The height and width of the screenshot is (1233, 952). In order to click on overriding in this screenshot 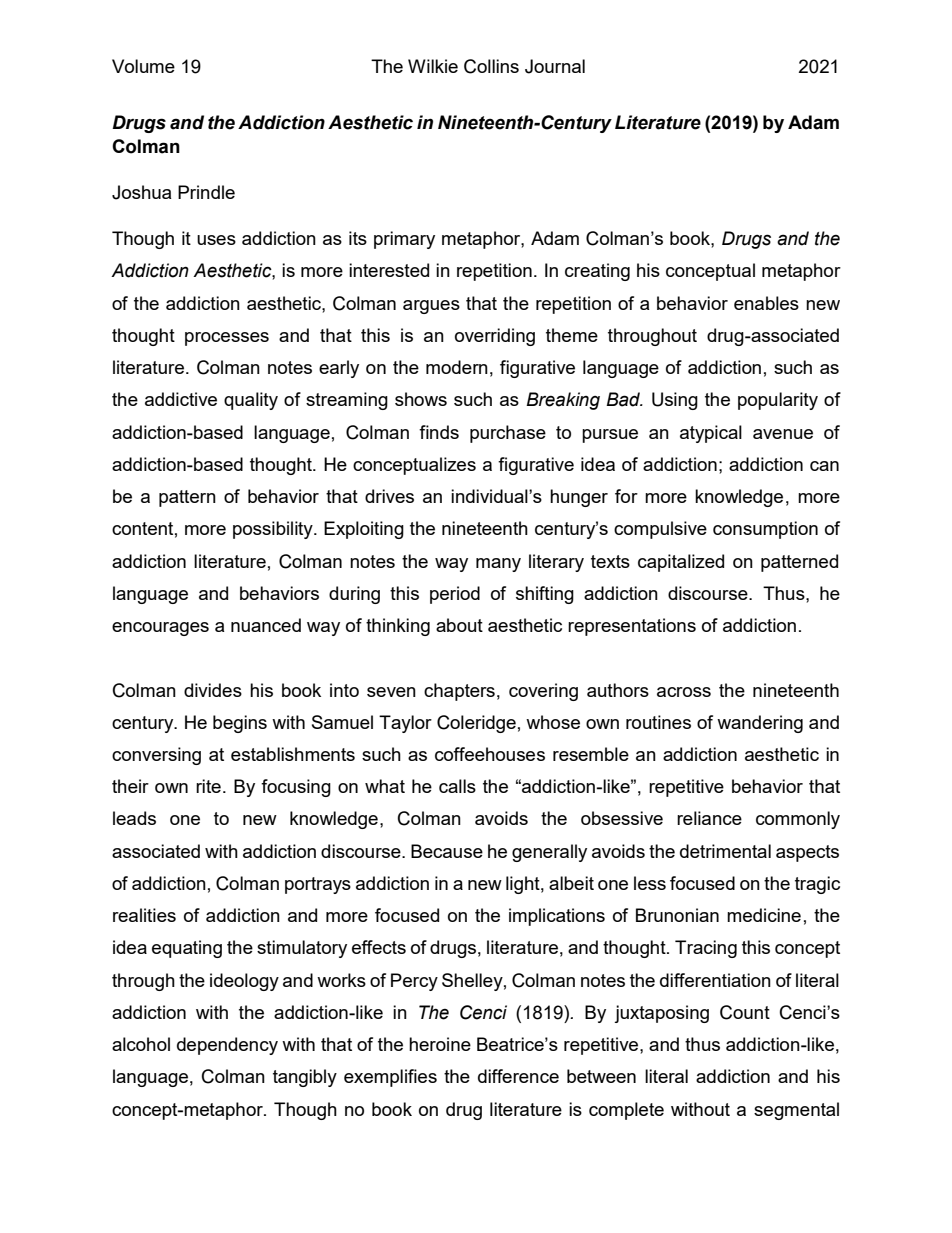, I will do `click(495, 337)`.
